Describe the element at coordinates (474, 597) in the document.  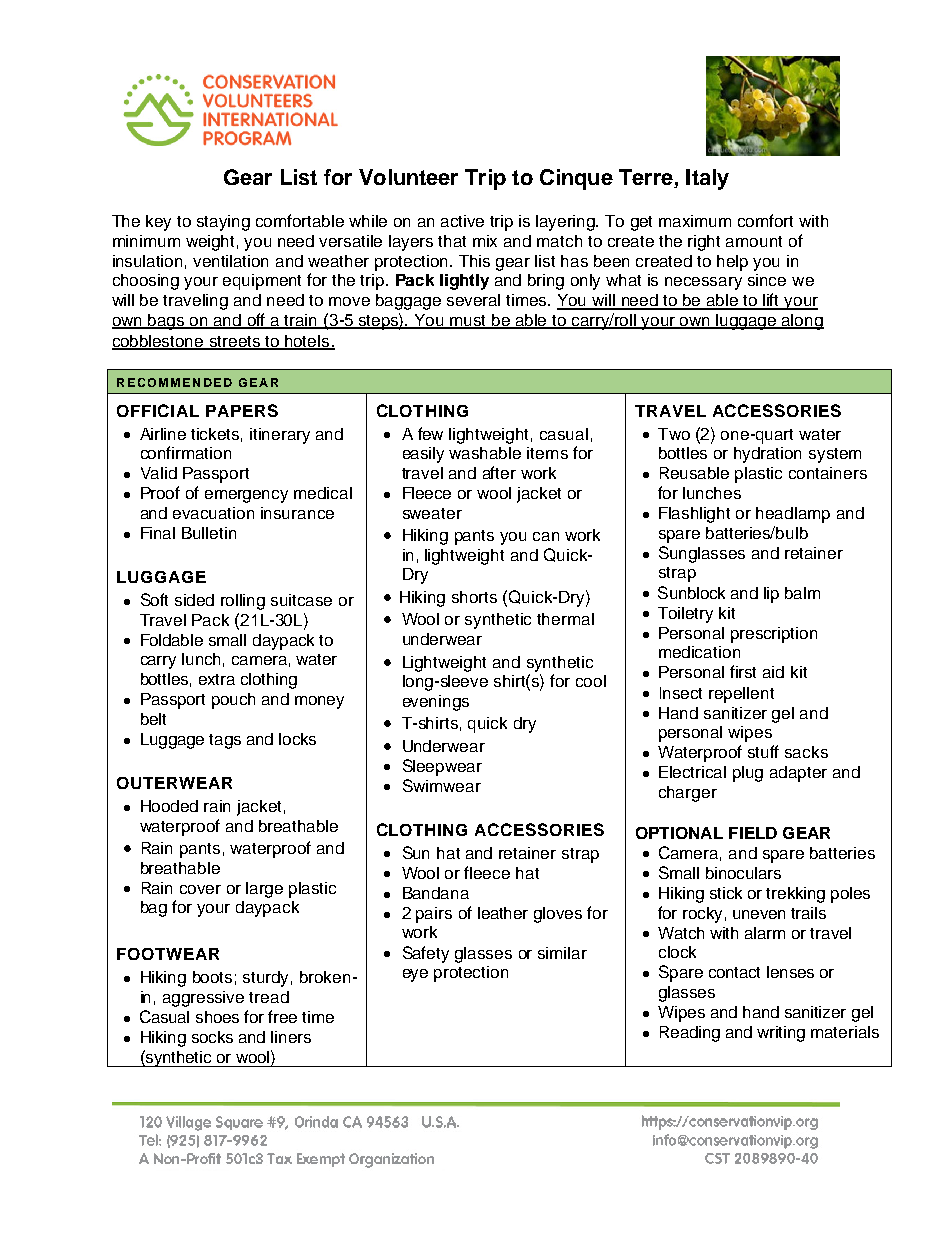
I see `shorts` at that location.
